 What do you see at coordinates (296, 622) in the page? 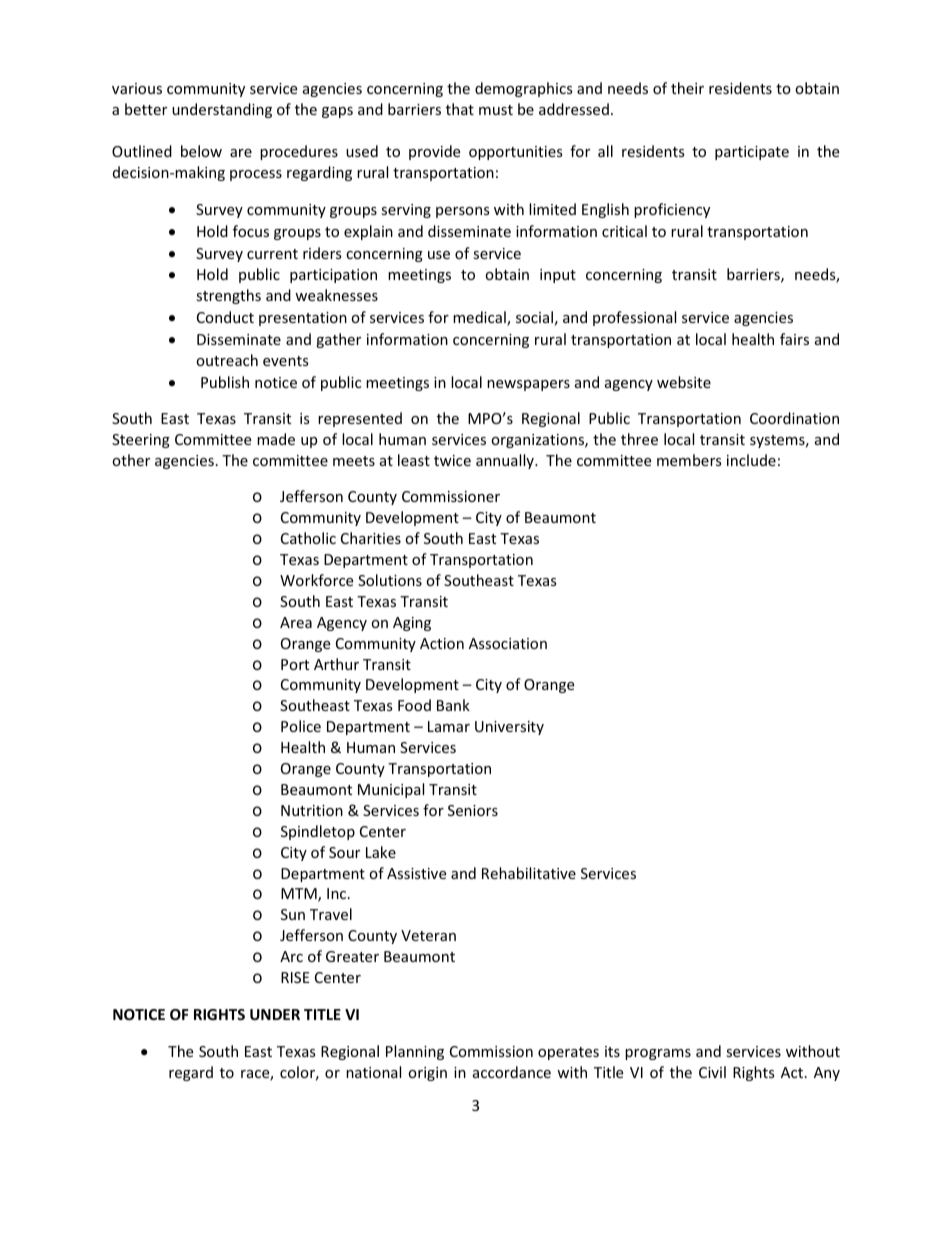
I see `Area` at bounding box center [296, 622].
